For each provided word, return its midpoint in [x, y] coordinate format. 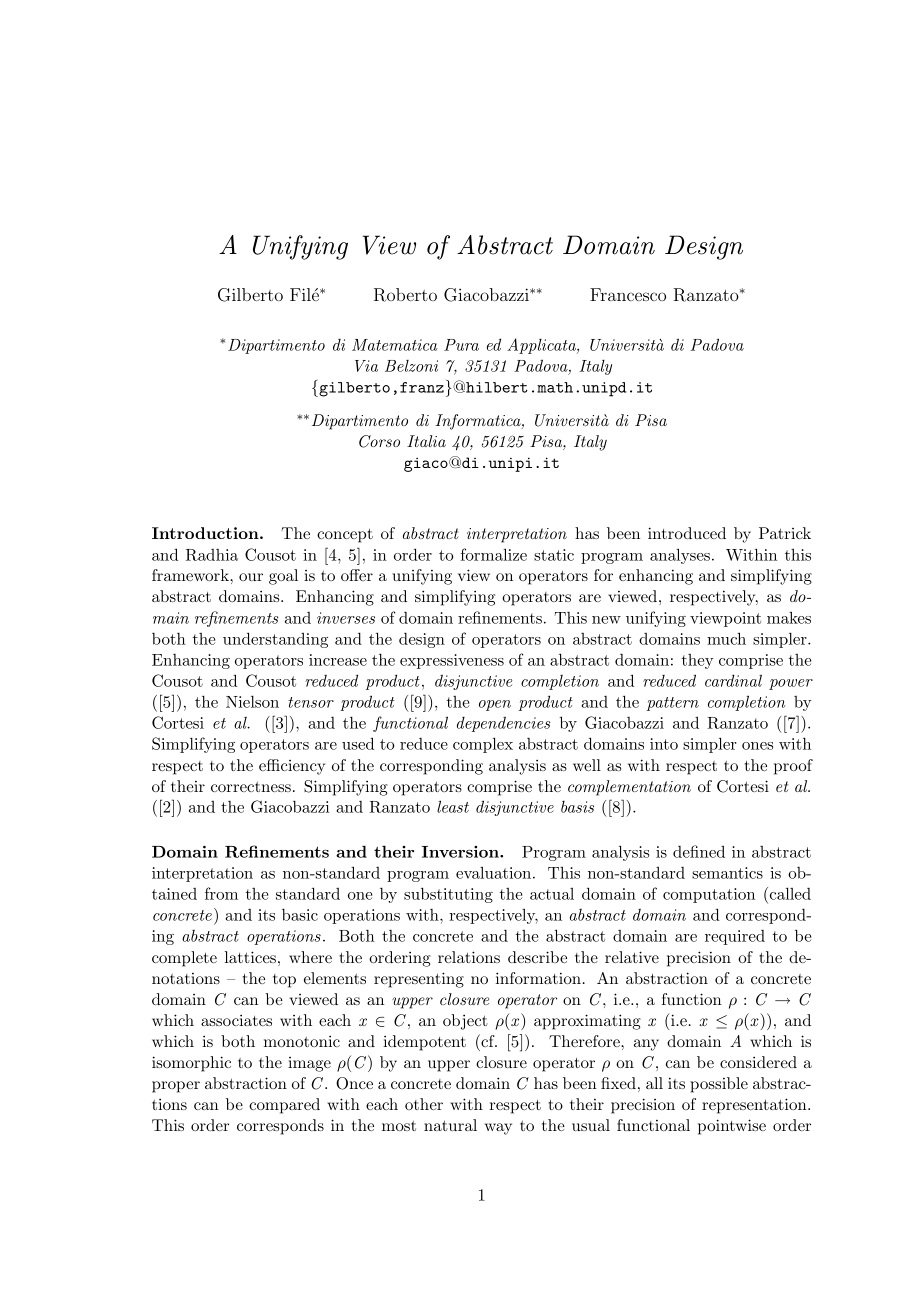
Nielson [252, 701]
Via [366, 366]
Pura [461, 345]
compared [284, 1106]
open [495, 705]
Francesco [628, 294]
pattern [673, 704]
